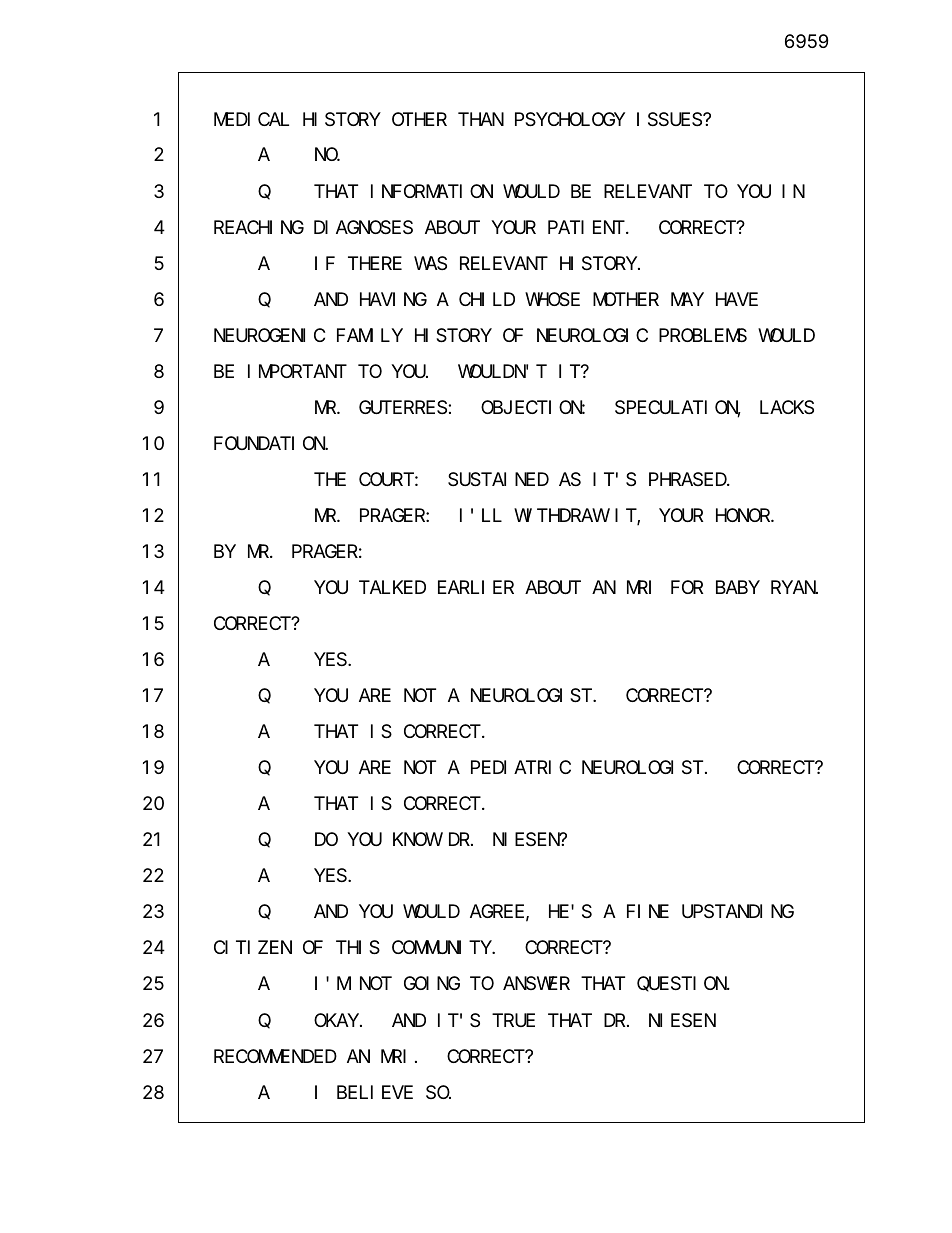 This screenshot has width=952, height=1233. Describe the element at coordinates (297, 371) in the screenshot. I see `IMPORTANT` at that location.
